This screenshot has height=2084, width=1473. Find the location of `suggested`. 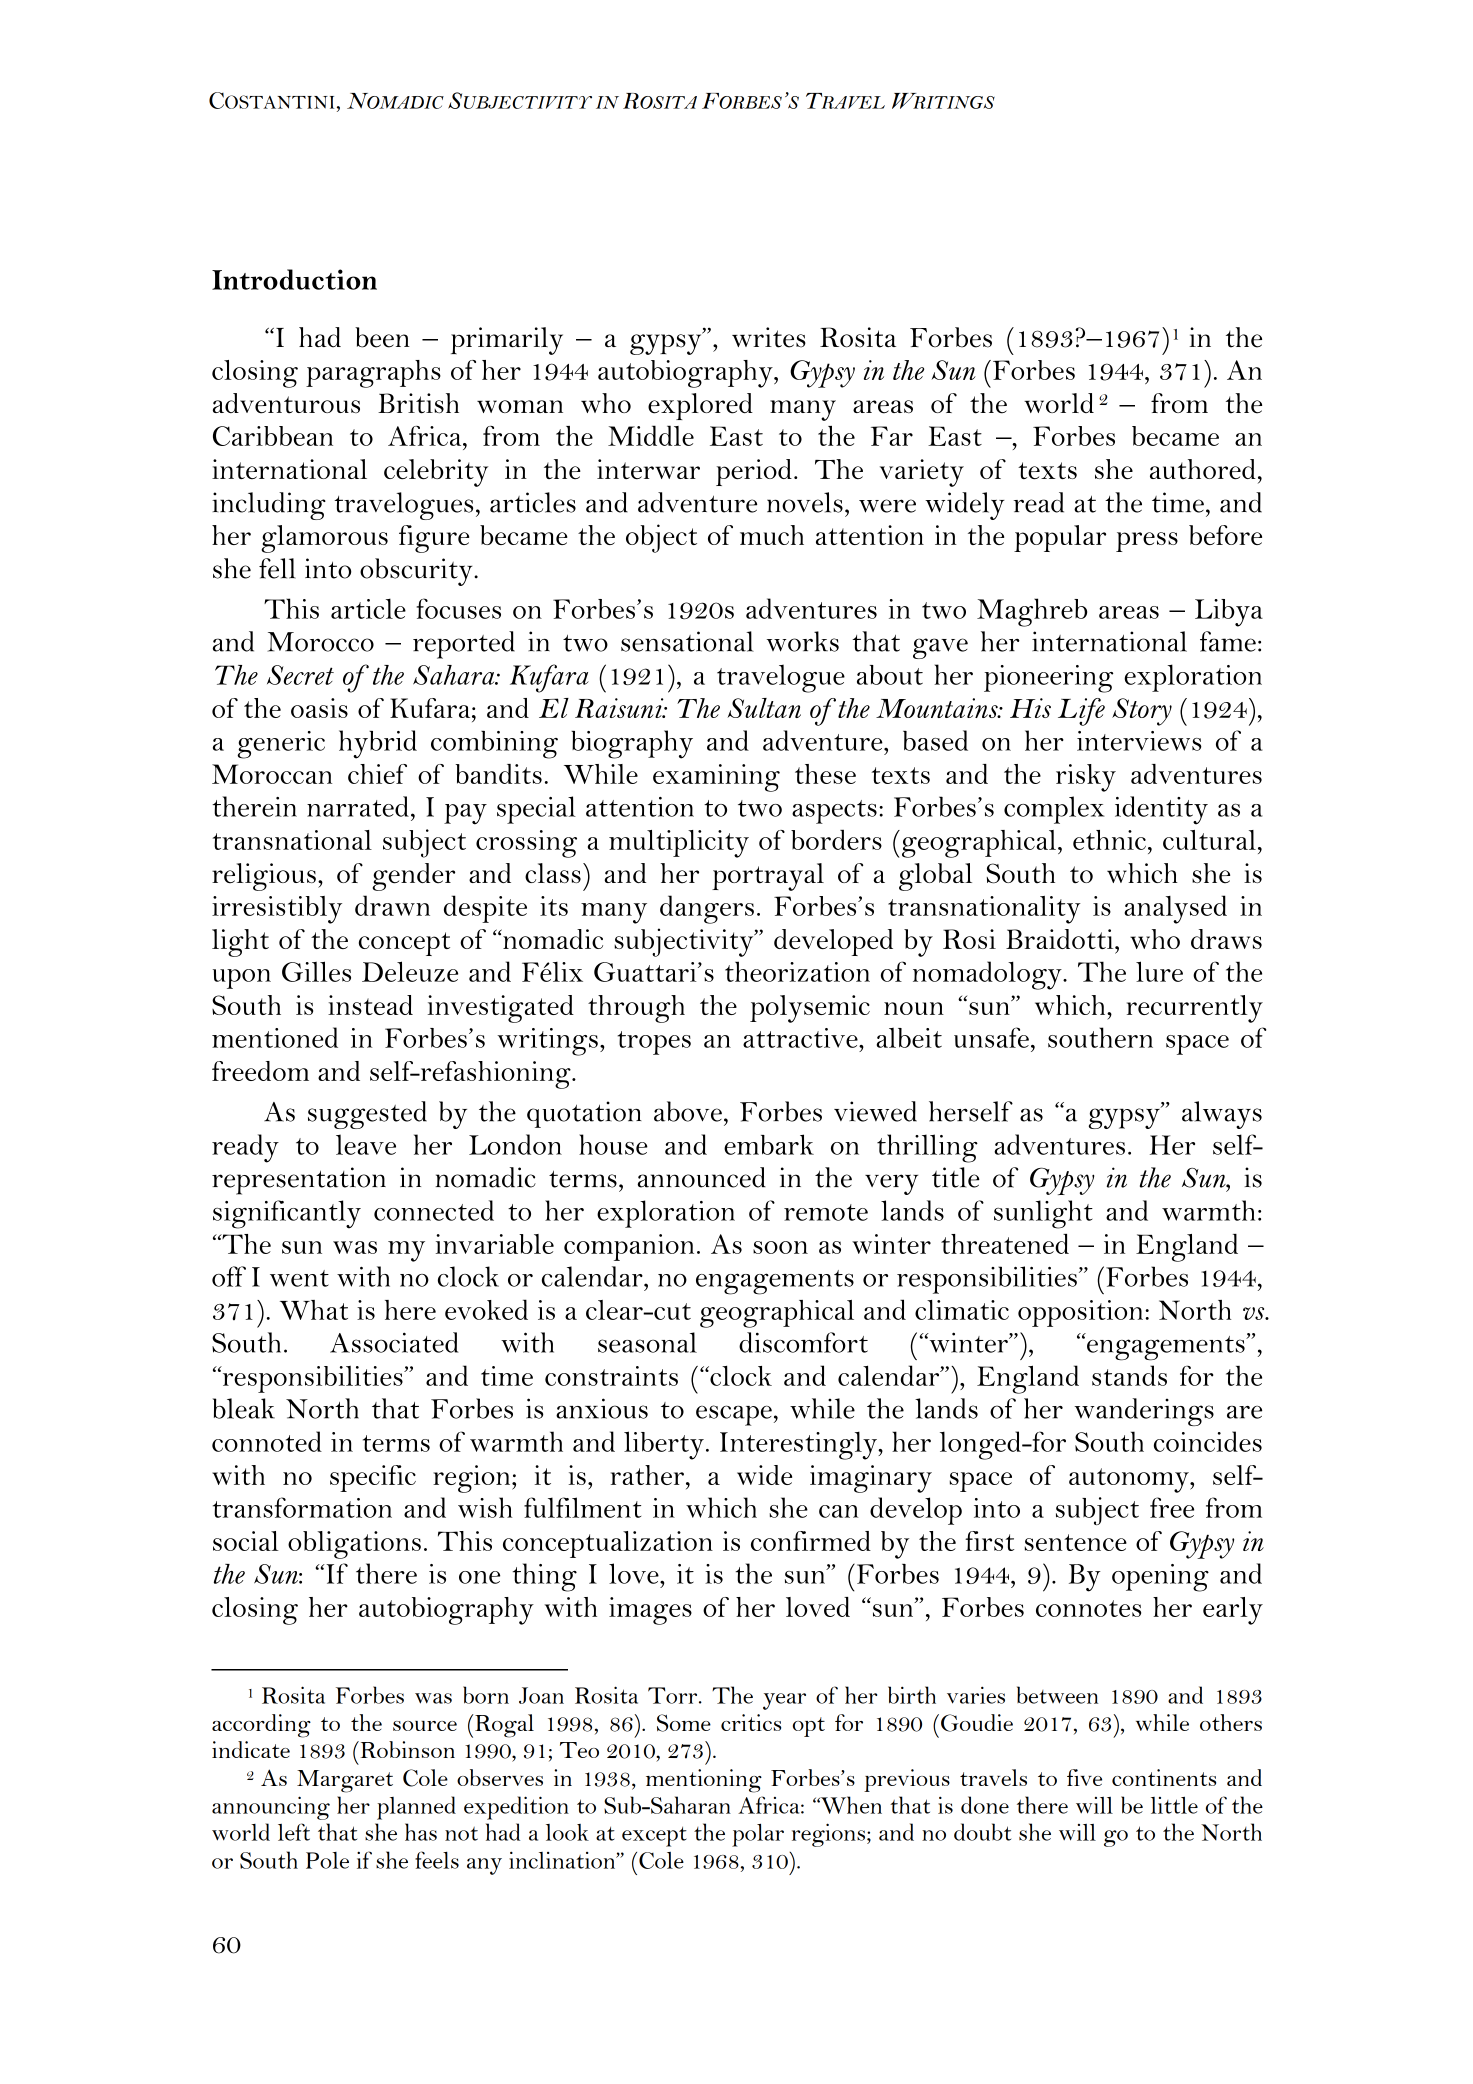

suggested is located at coordinates (367, 1115).
